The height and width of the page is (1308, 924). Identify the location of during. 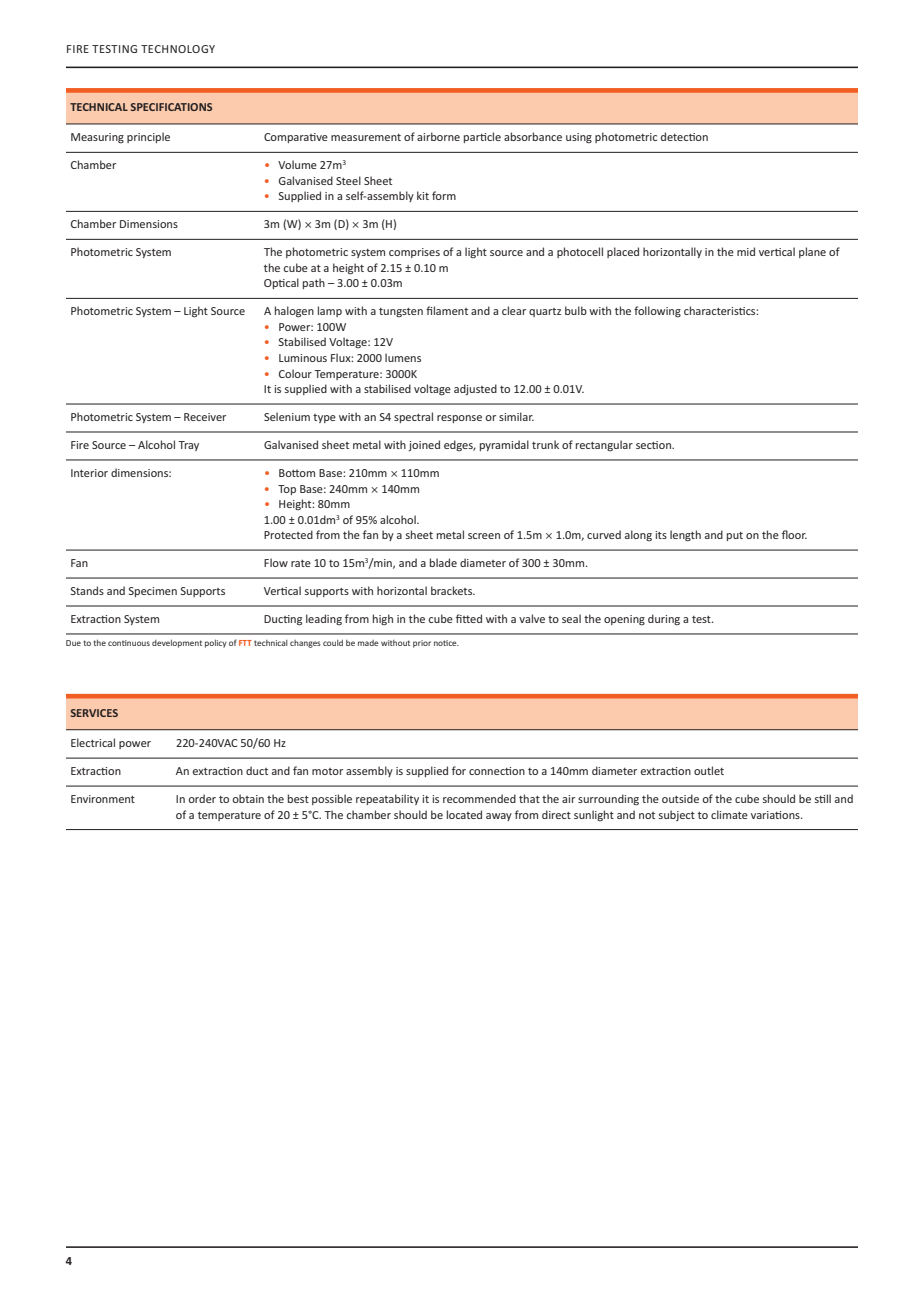
(664, 619).
